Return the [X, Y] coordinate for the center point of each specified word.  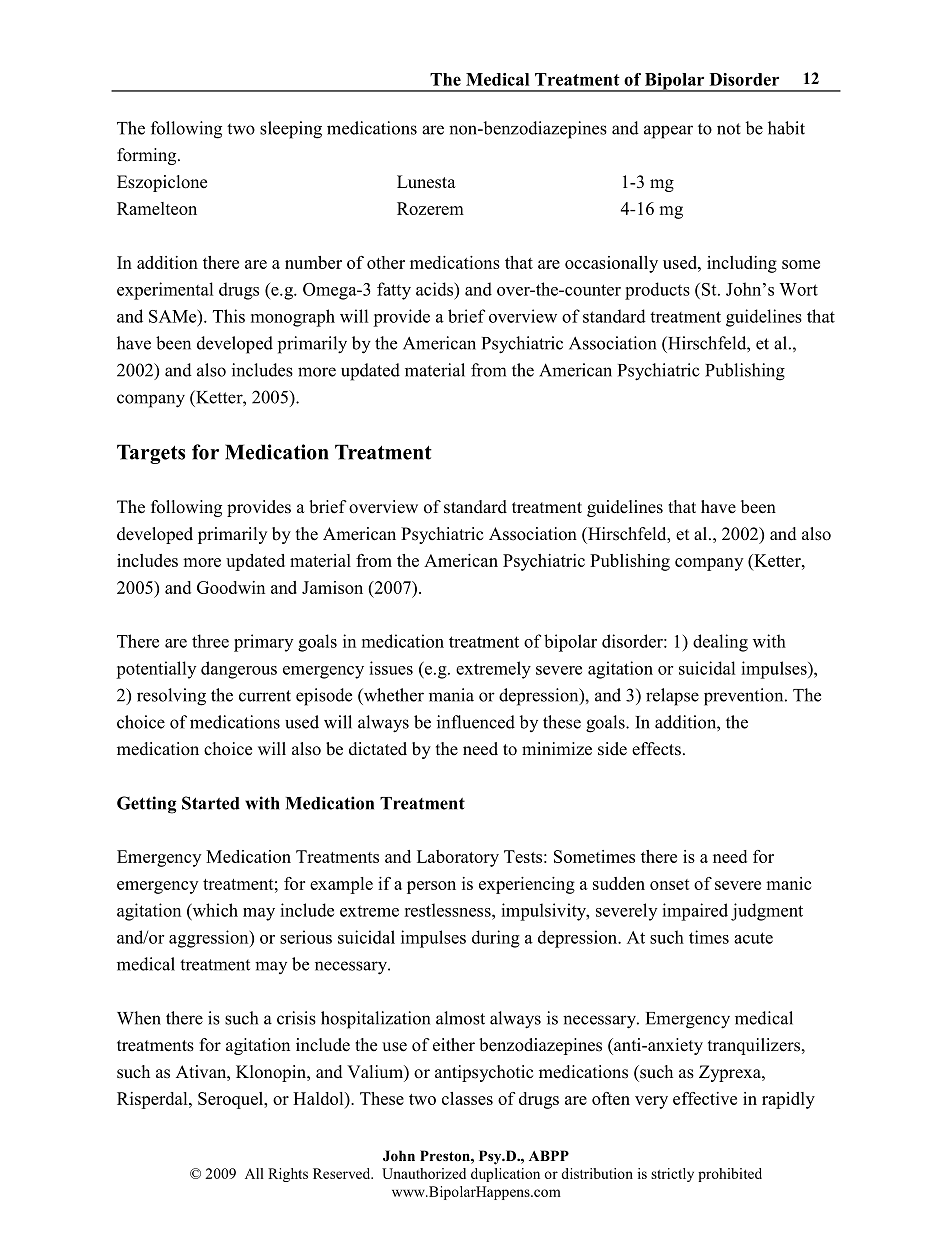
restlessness [448, 910]
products [657, 291]
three [210, 641]
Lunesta [426, 182]
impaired [695, 912]
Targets [151, 454]
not [729, 129]
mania [451, 695]
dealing [720, 643]
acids [436, 289]
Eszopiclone [162, 183]
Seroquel [232, 1100]
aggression [210, 939]
